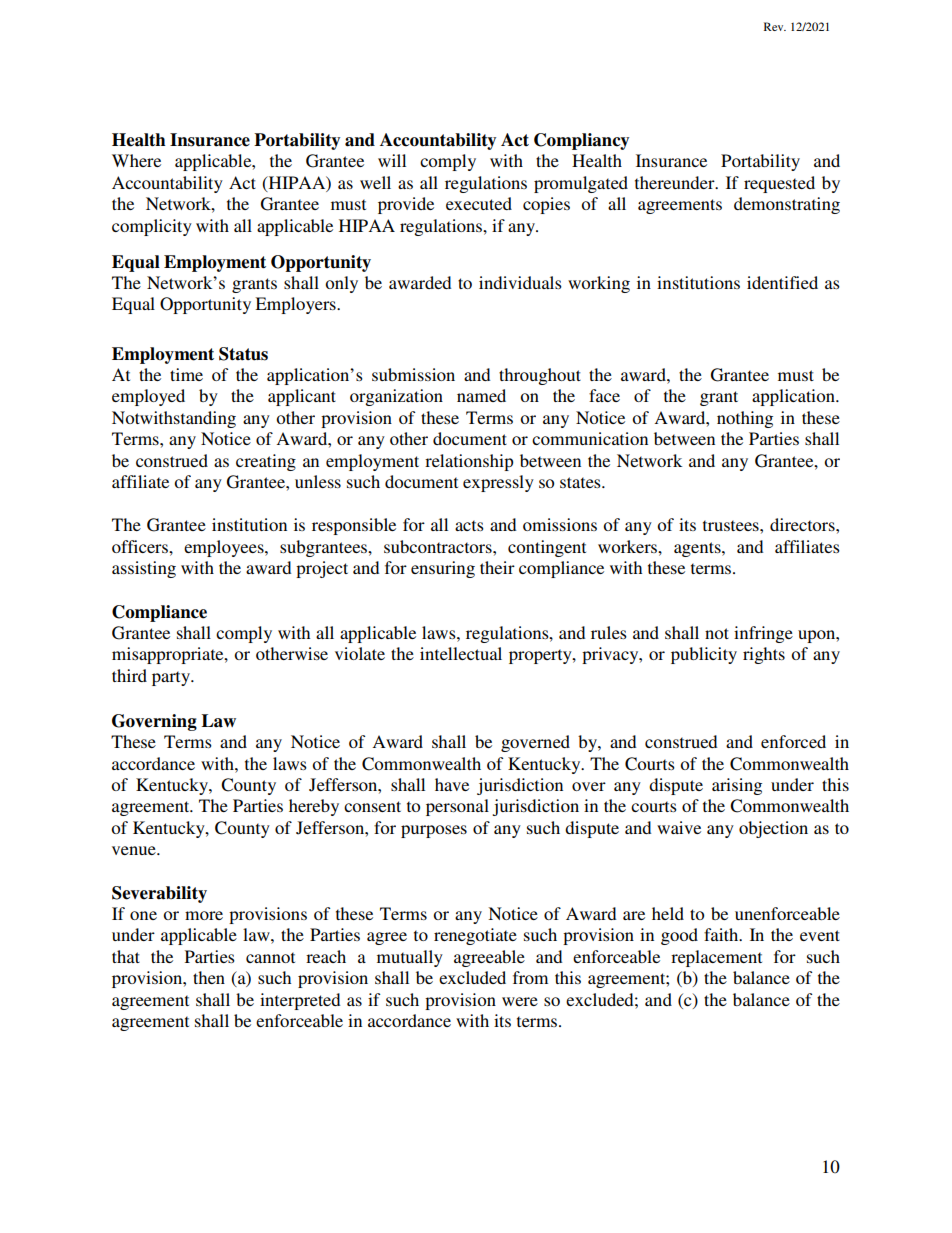 This screenshot has height=1233, width=952. What do you see at coordinates (136, 160) in the screenshot?
I see `Where` at bounding box center [136, 160].
